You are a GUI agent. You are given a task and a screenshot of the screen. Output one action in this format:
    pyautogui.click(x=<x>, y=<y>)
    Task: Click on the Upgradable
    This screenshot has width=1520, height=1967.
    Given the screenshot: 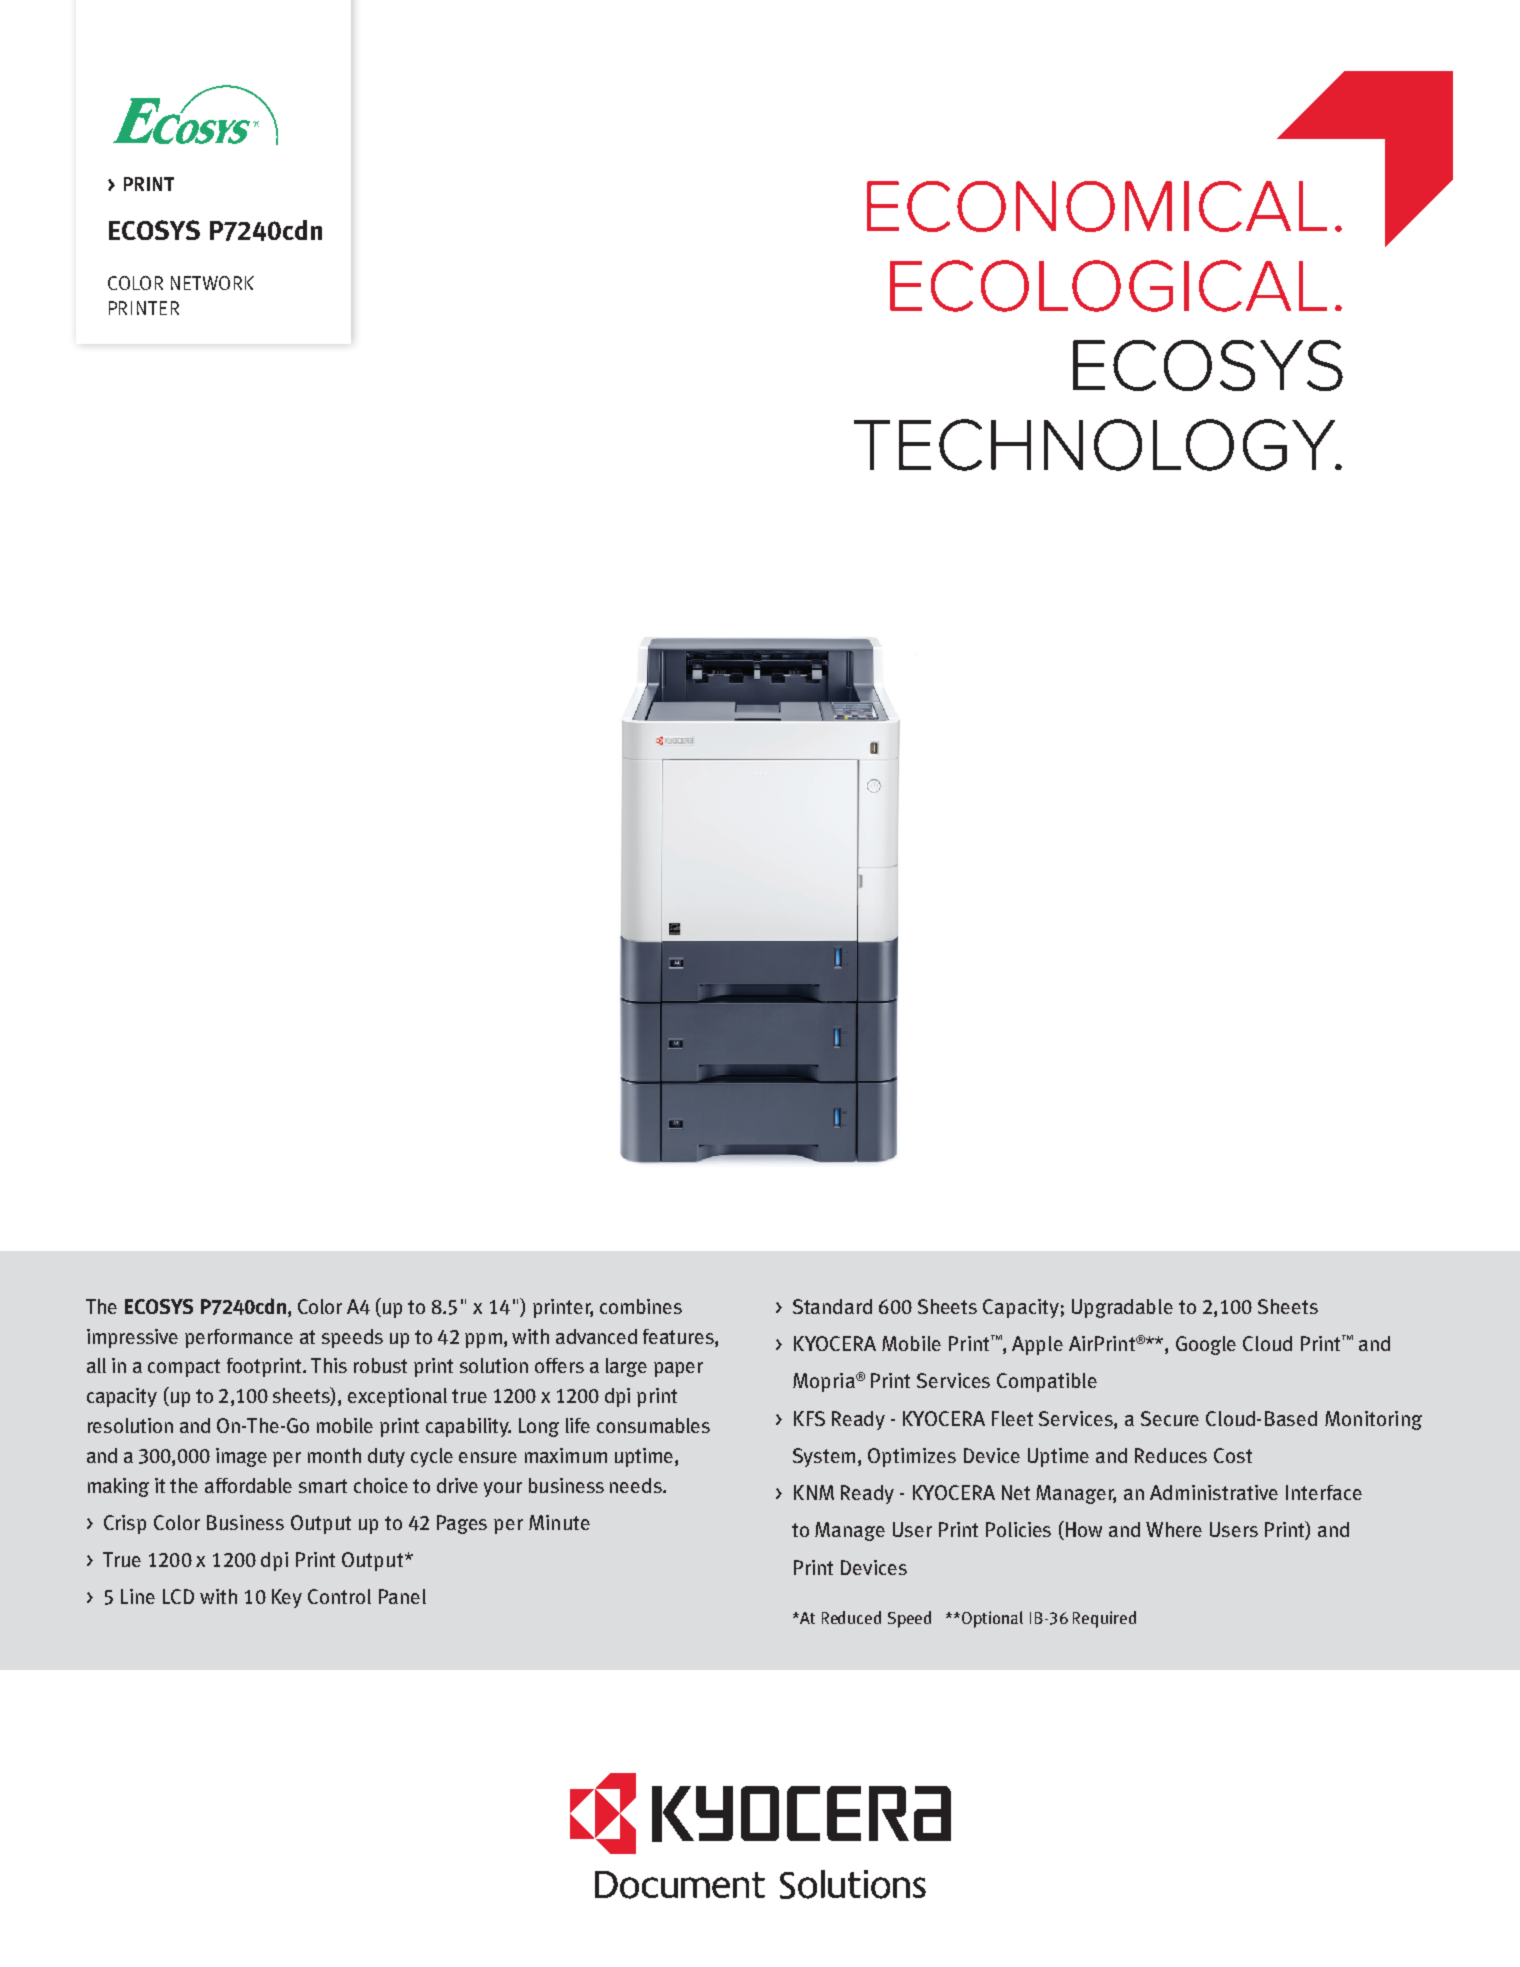 What is the action you would take?
    pyautogui.click(x=1122, y=1308)
